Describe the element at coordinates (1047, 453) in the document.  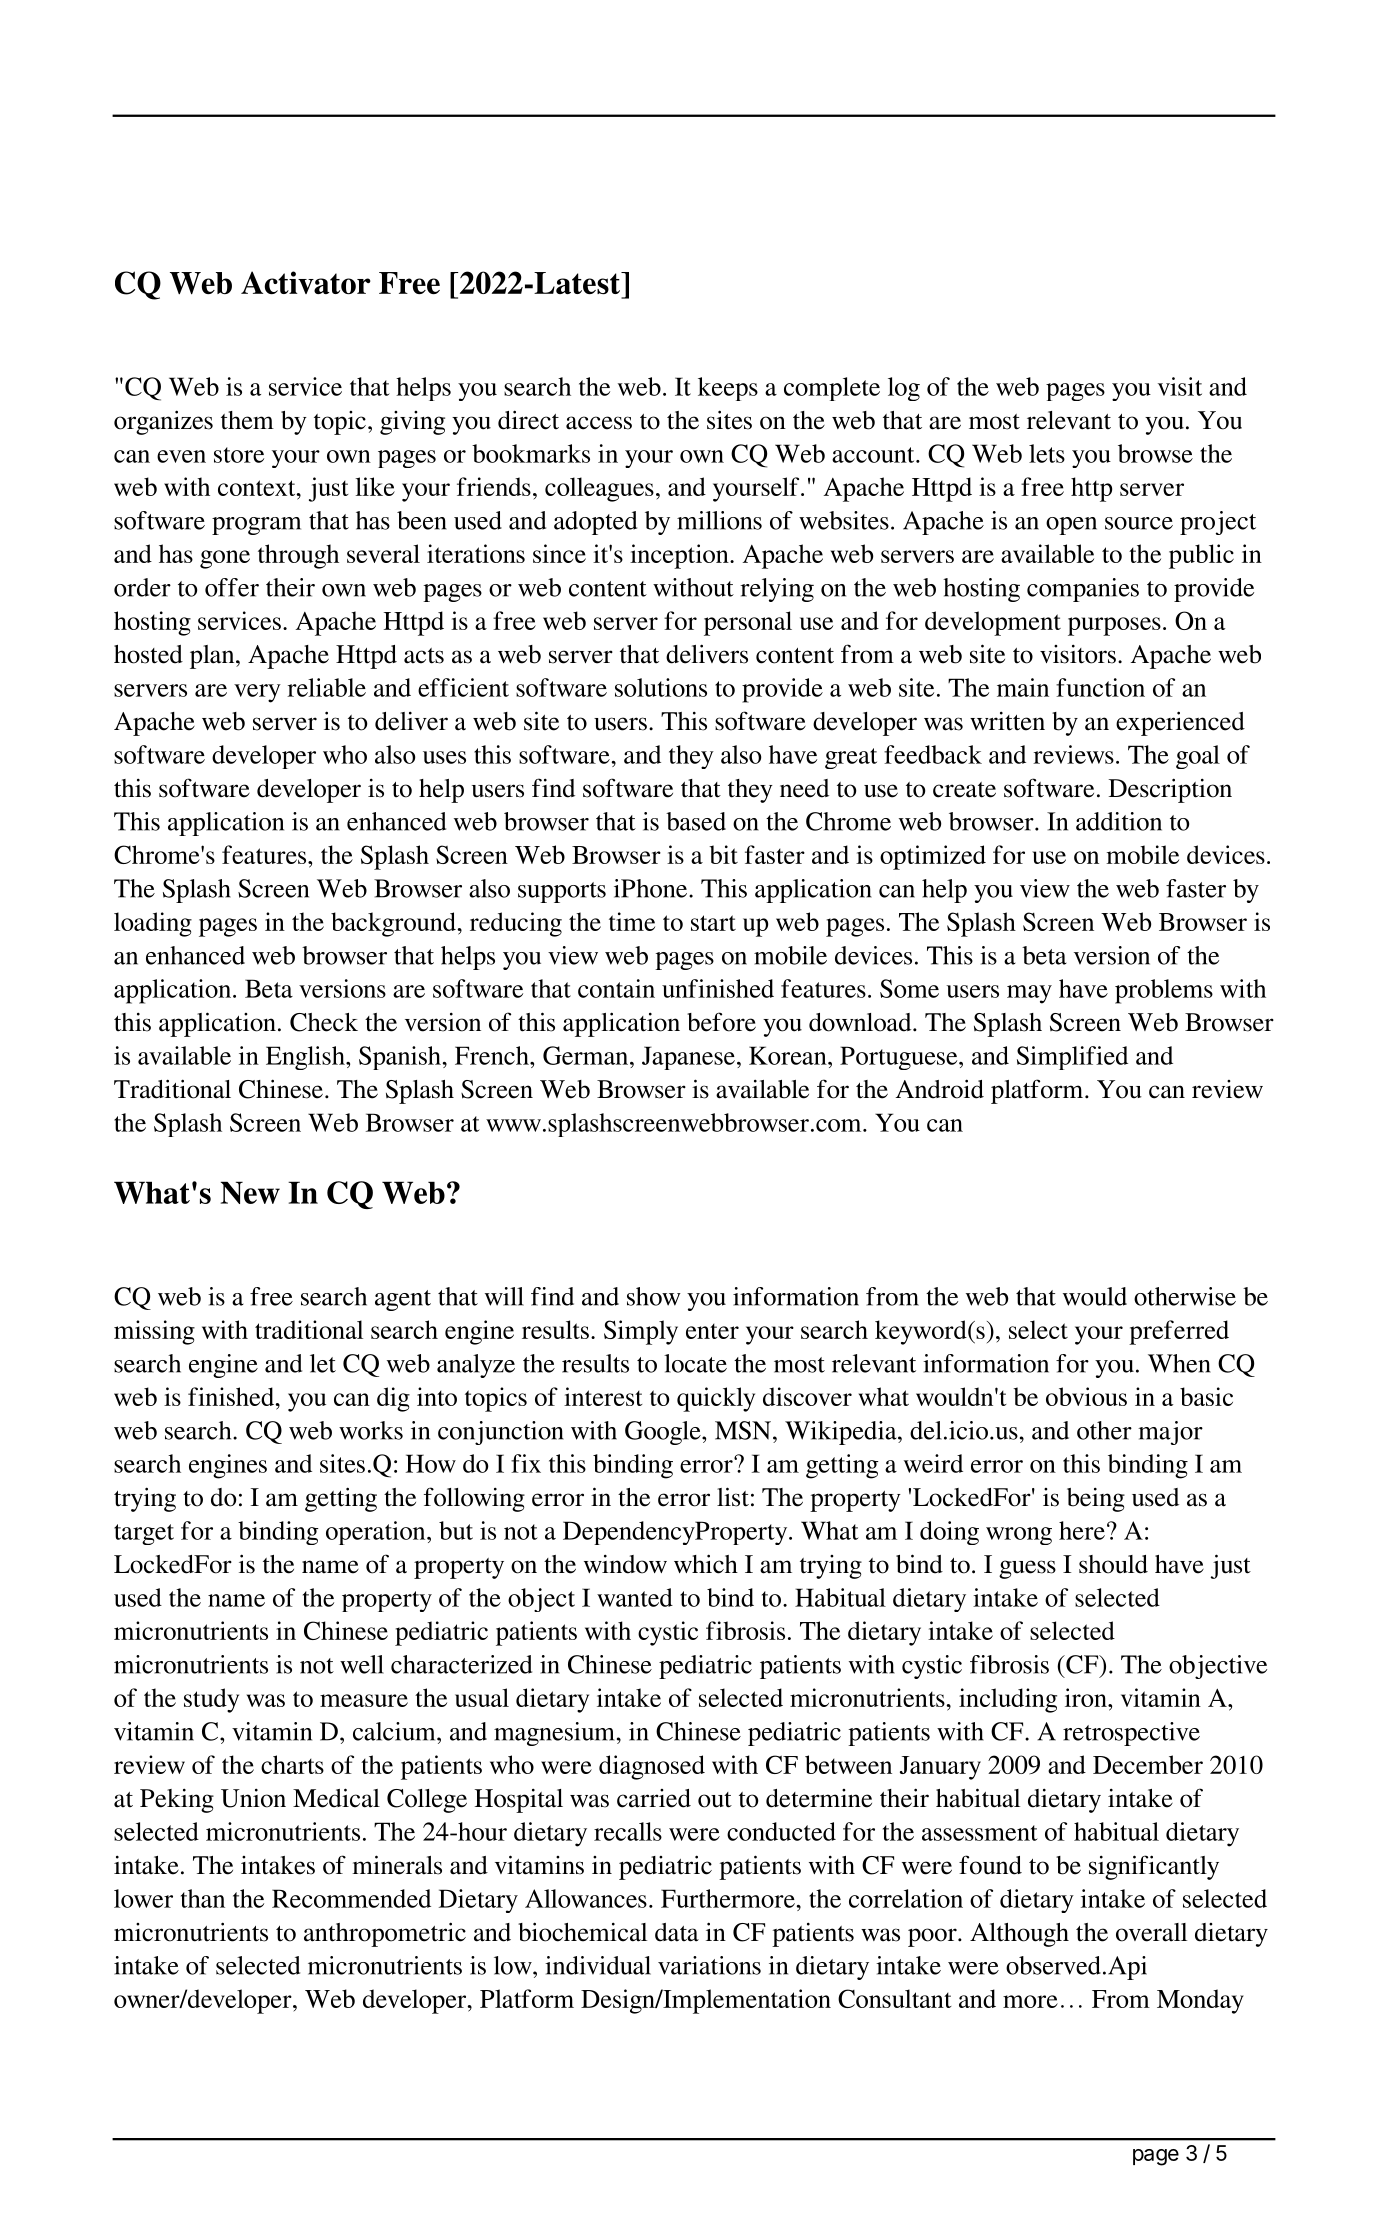
I see `lets` at that location.
